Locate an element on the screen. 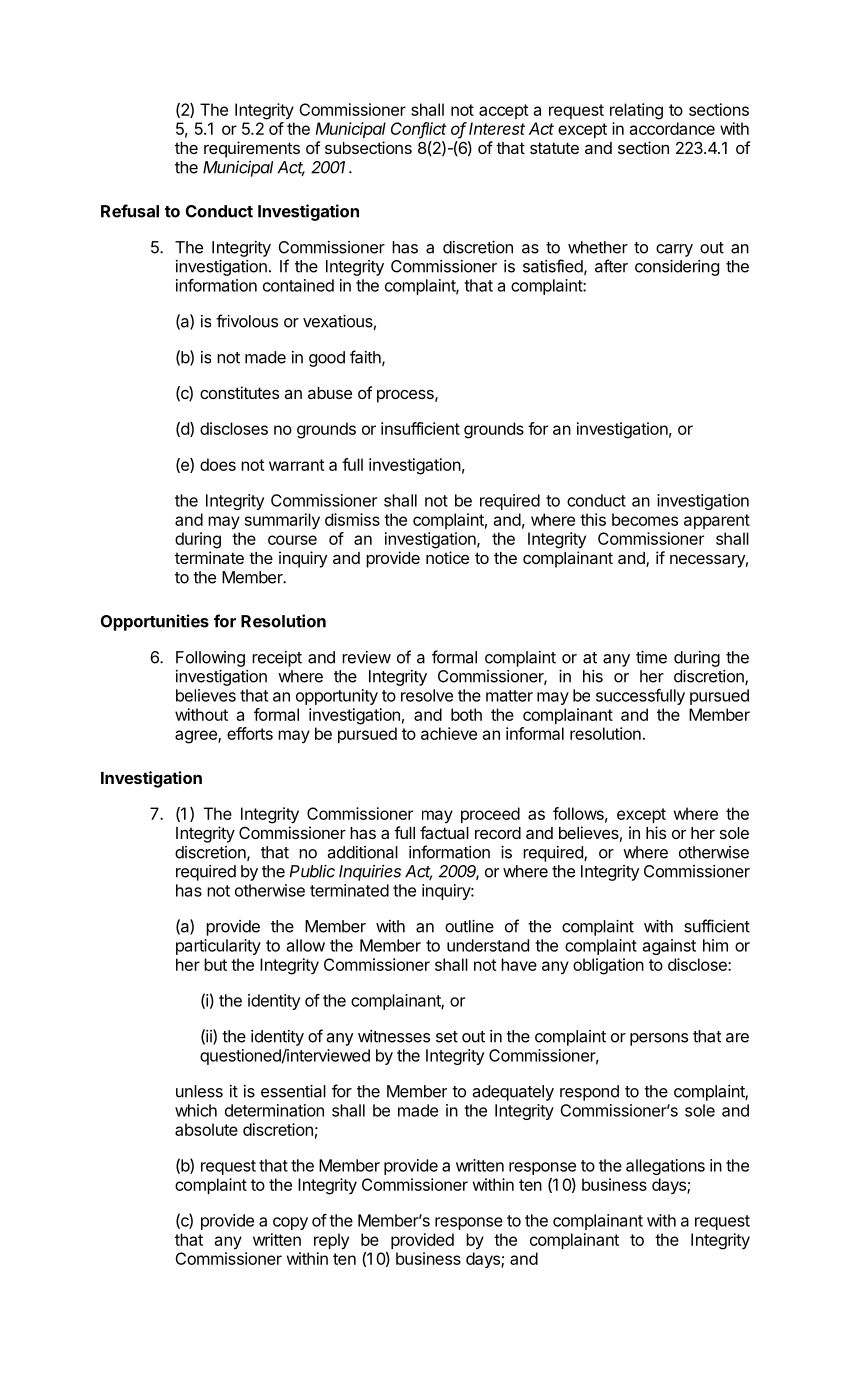  against is located at coordinates (669, 947).
